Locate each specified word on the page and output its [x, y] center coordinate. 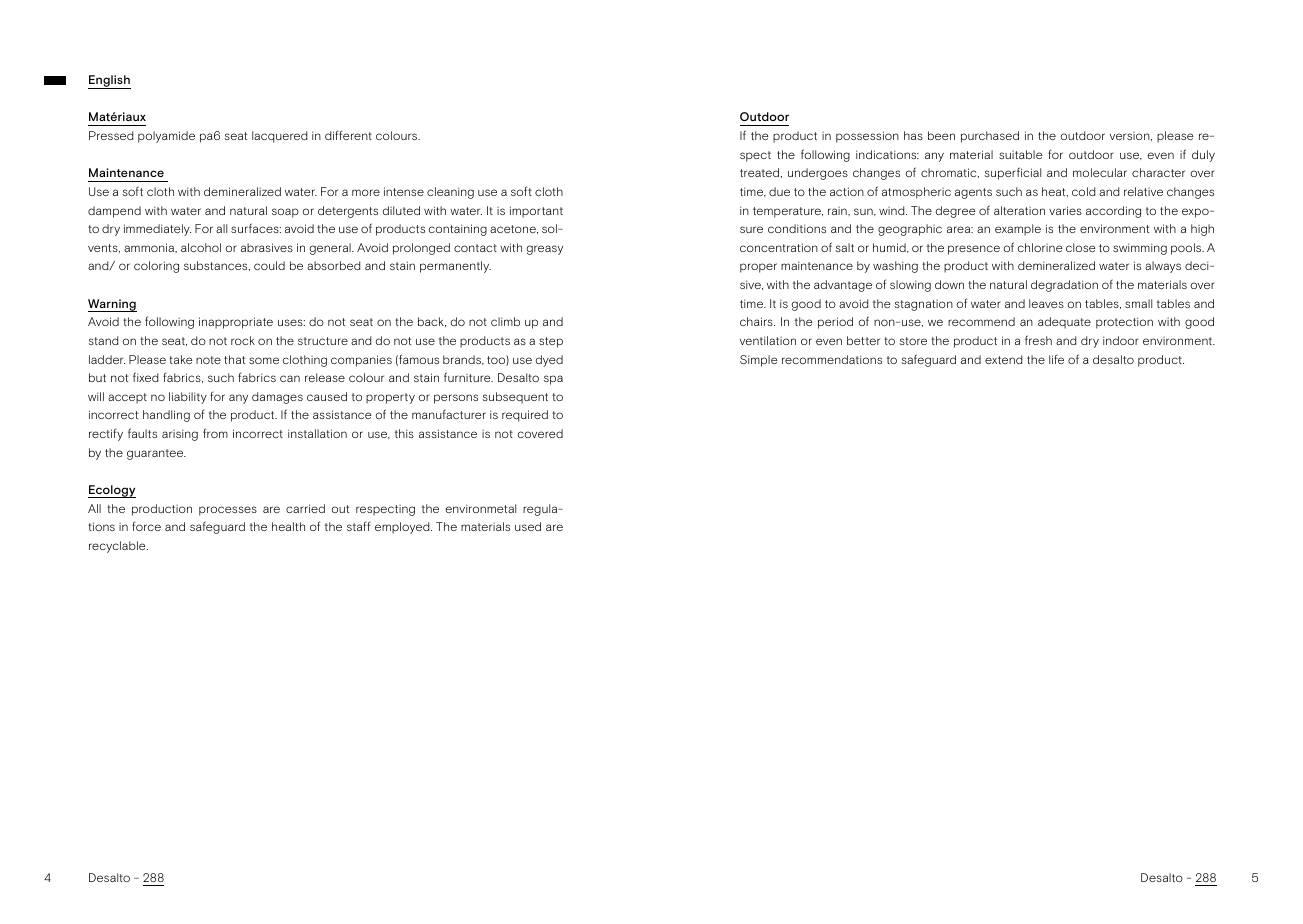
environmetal [481, 508]
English [109, 82]
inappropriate [236, 323]
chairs [757, 321]
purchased [990, 137]
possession [867, 137]
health [288, 526]
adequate [1064, 323]
